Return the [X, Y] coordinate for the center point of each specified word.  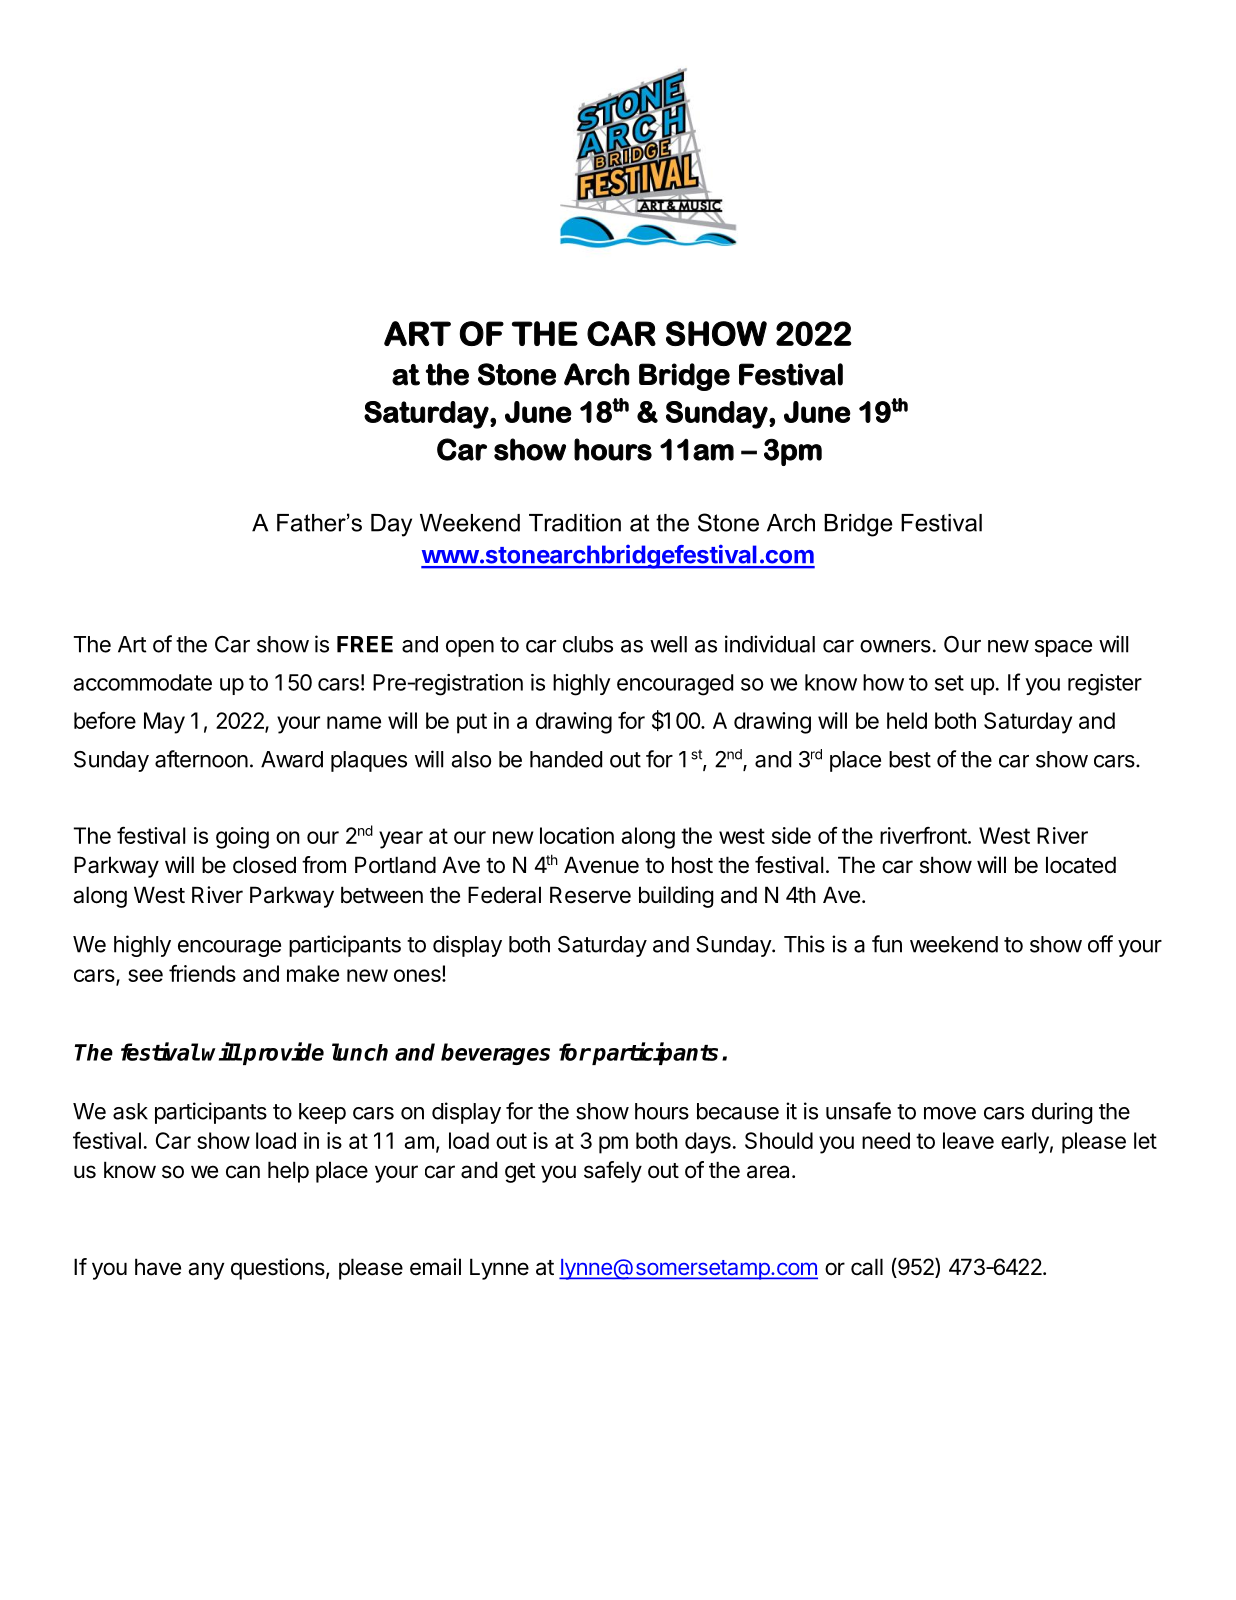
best [910, 759]
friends [202, 973]
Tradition [575, 523]
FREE [365, 644]
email [435, 1267]
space [1063, 648]
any [206, 1271]
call [867, 1267]
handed [566, 759]
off [1100, 944]
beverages [495, 1054]
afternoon [201, 759]
